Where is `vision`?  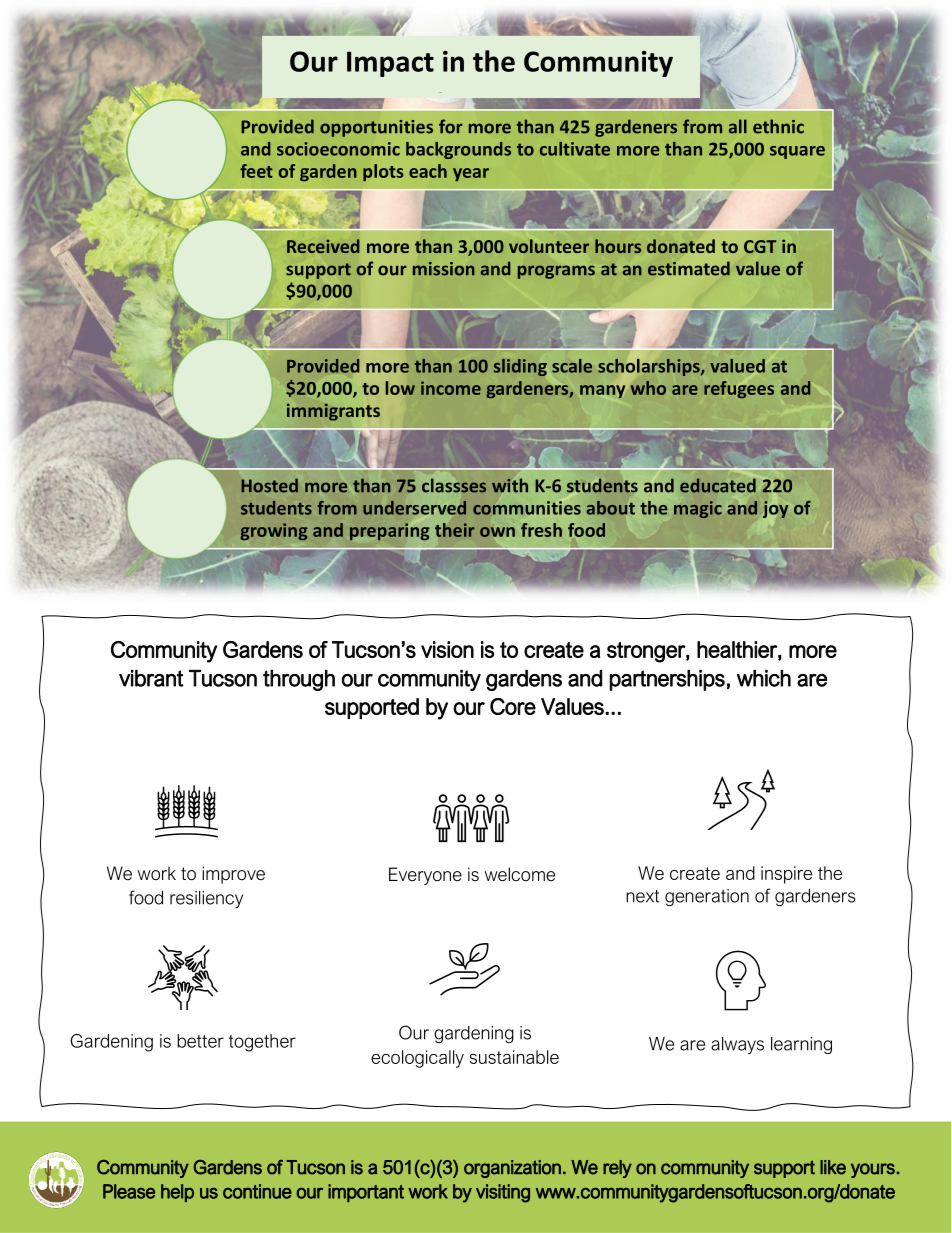 vision is located at coordinates (447, 649).
